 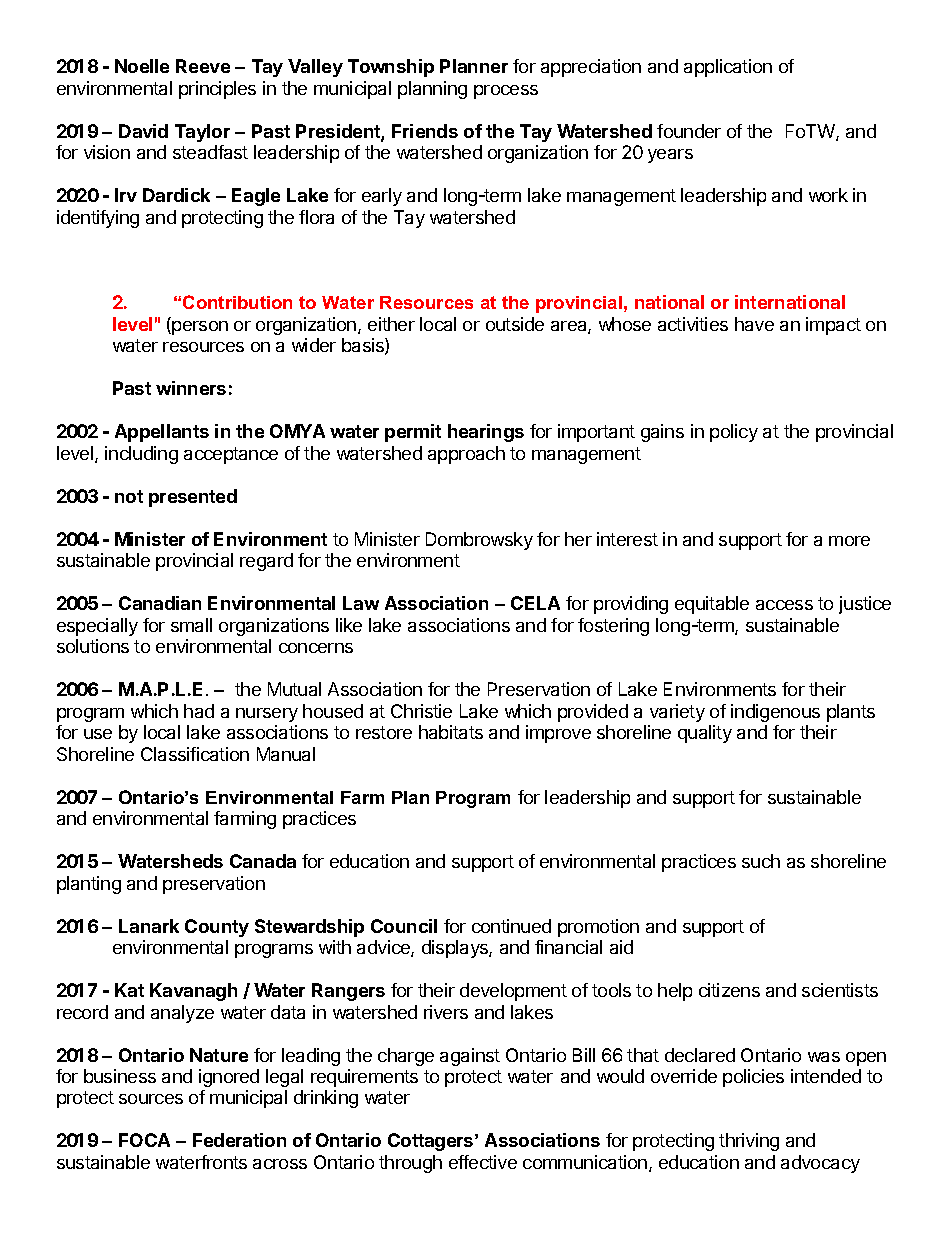 What do you see at coordinates (239, 1140) in the page?
I see `Federation` at bounding box center [239, 1140].
